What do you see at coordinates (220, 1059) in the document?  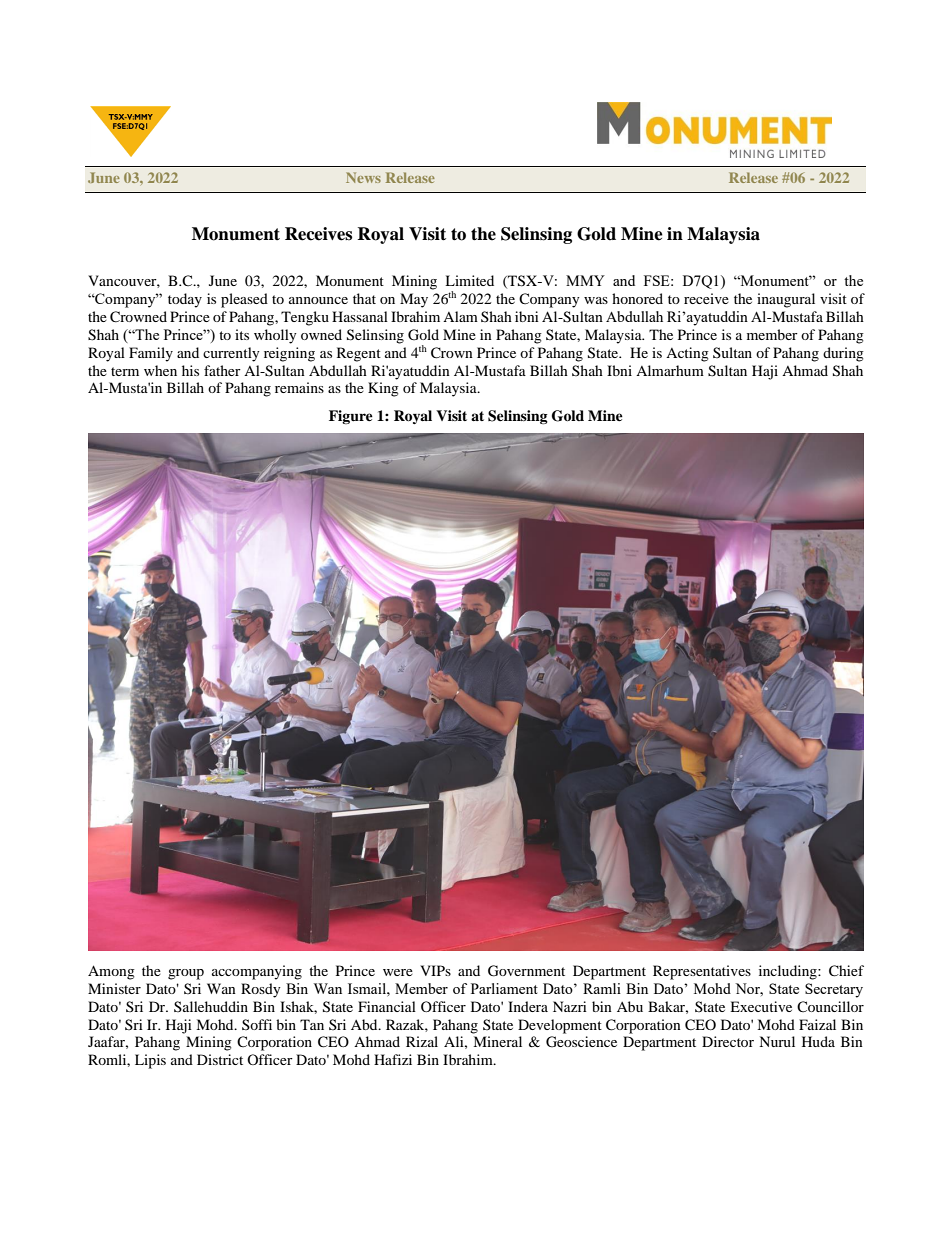 I see `District` at bounding box center [220, 1059].
